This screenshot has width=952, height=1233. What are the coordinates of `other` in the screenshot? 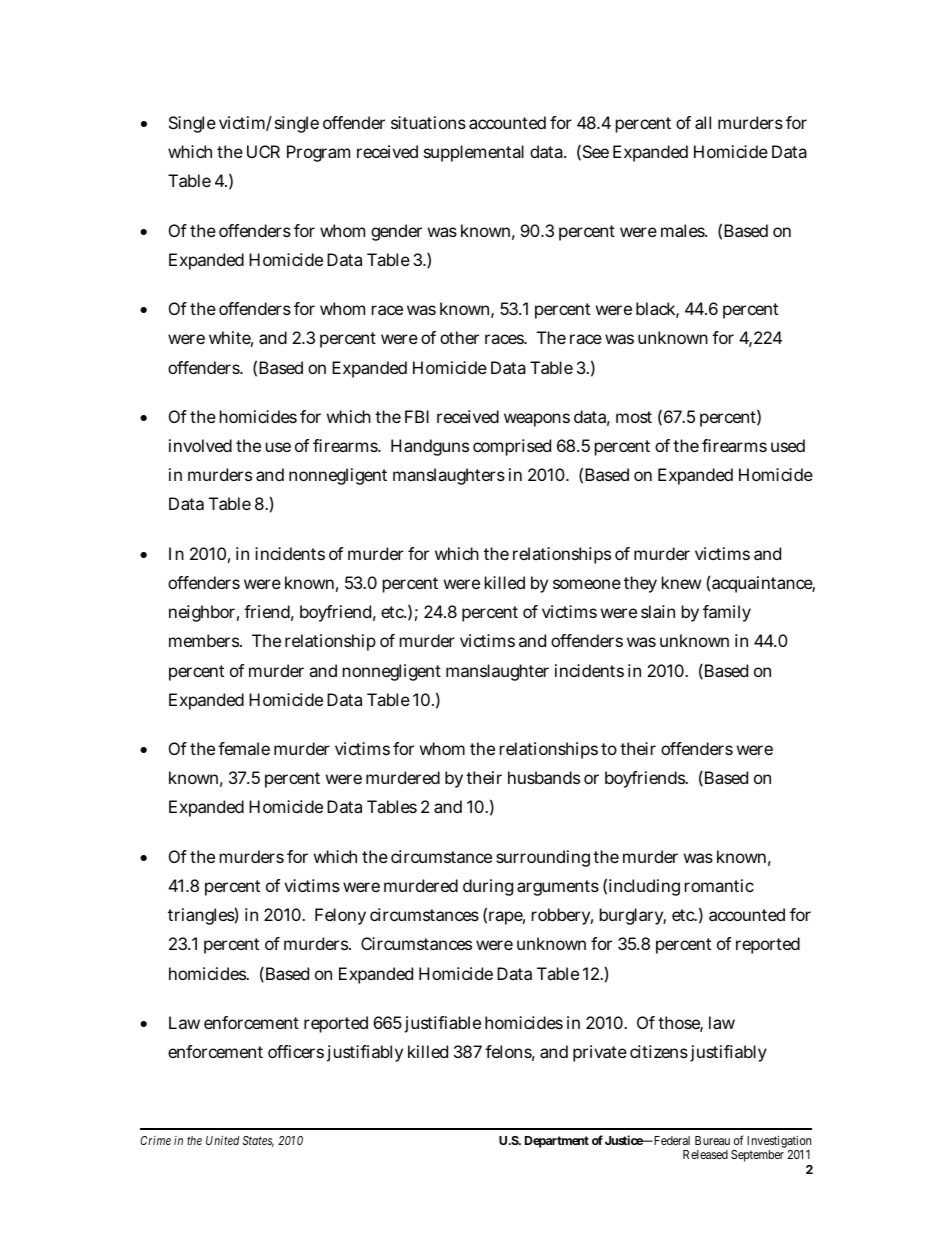 It's located at (459, 337).
